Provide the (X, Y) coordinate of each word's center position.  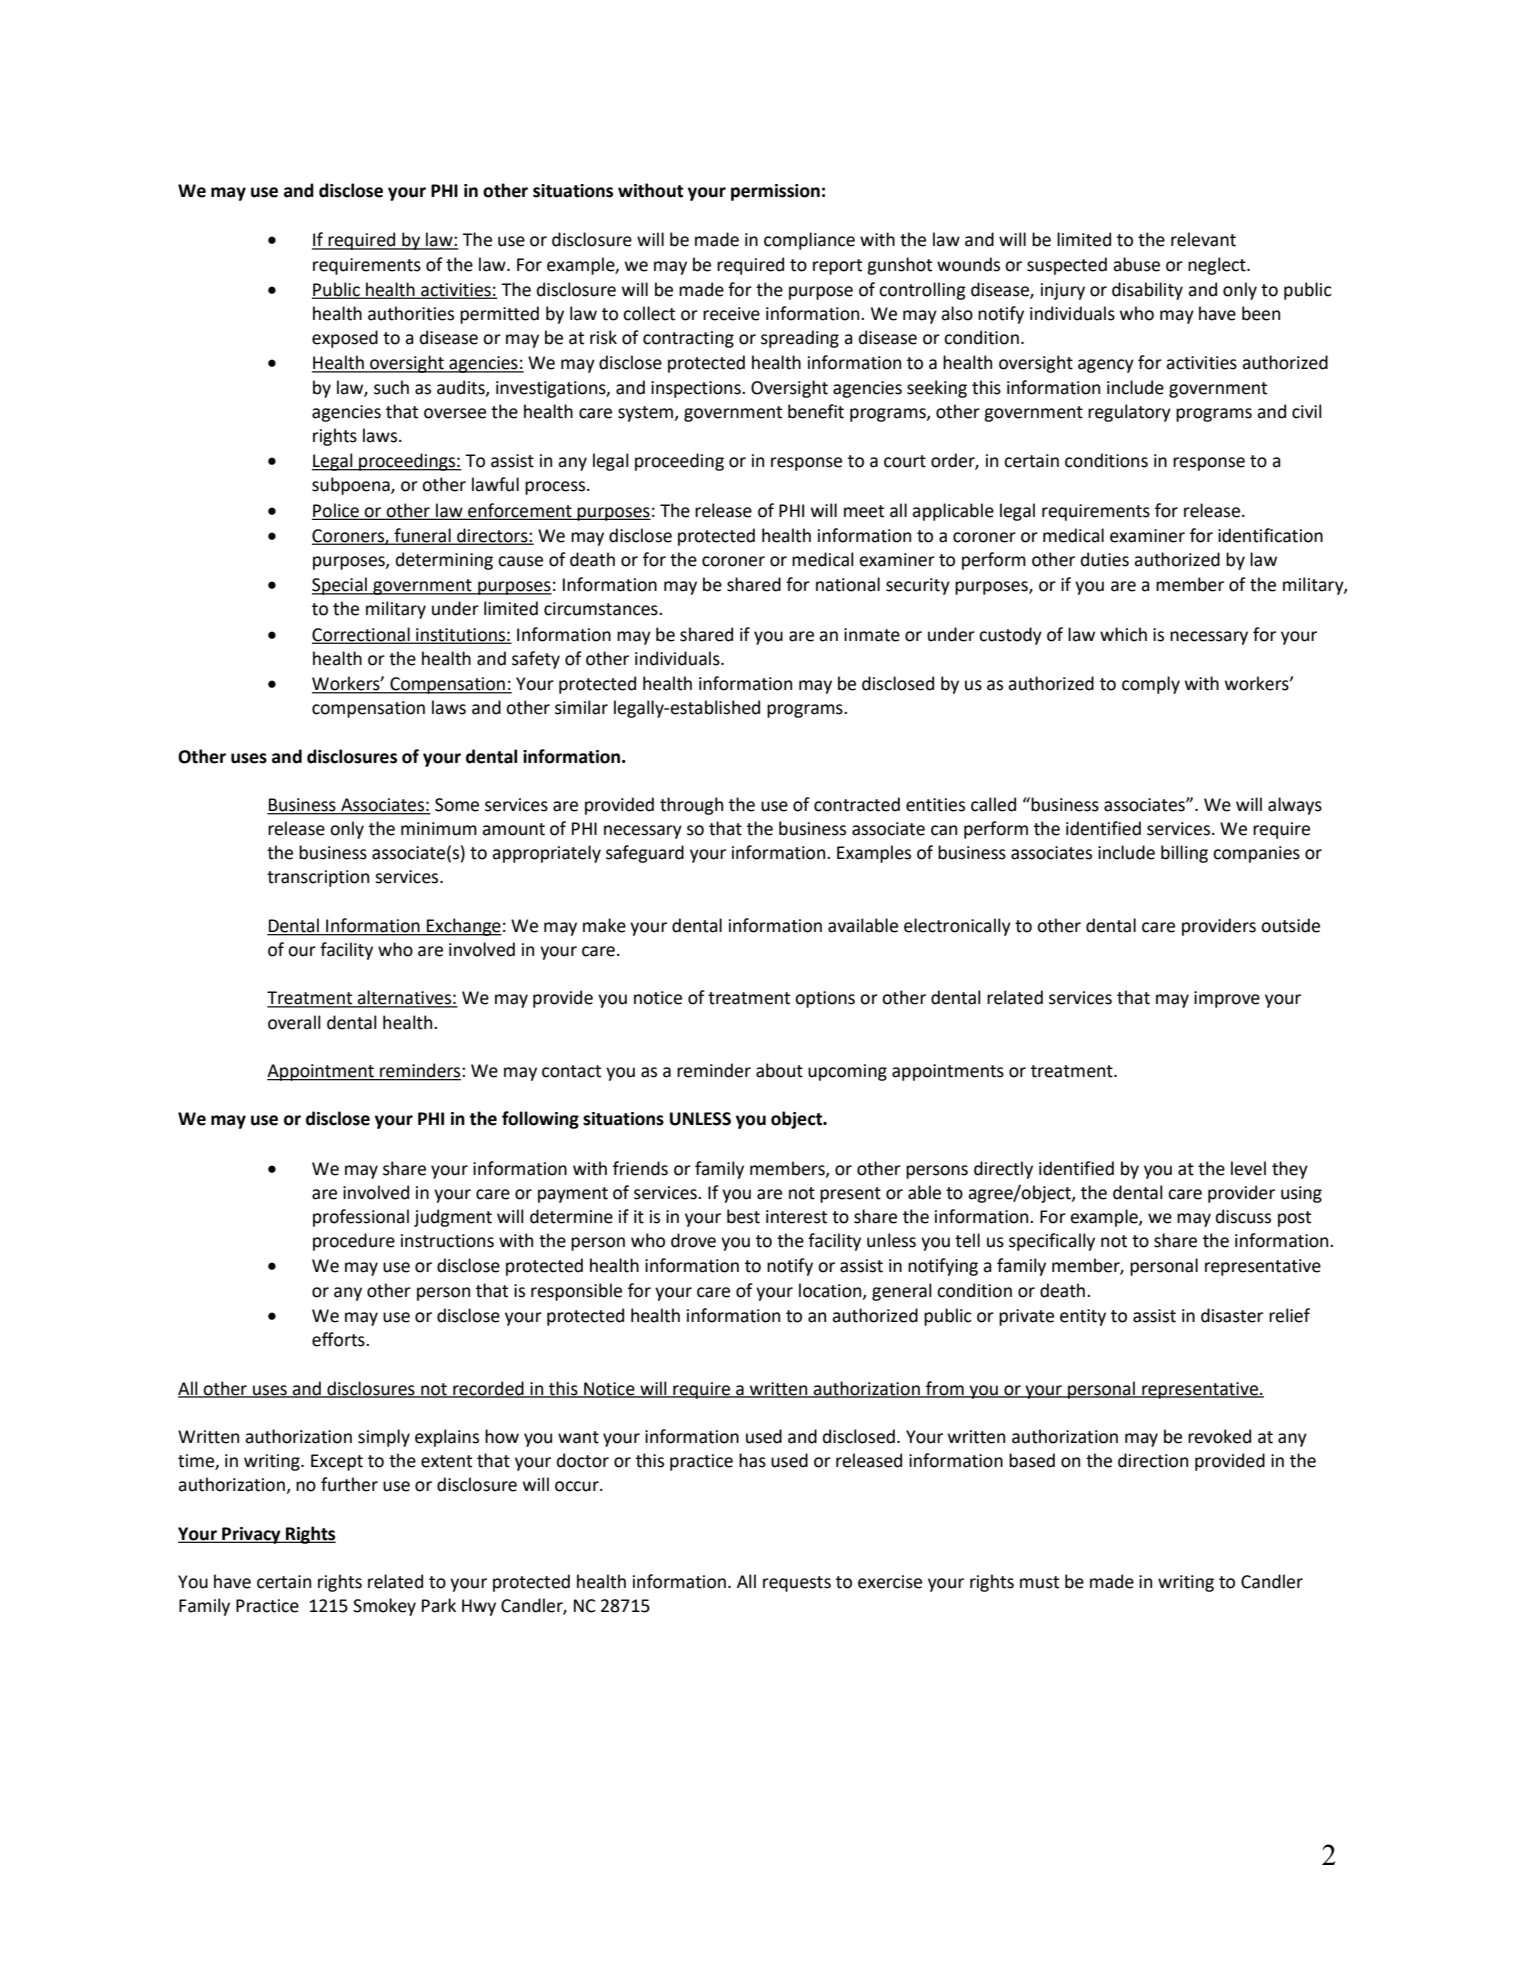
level (1248, 1168)
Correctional (362, 635)
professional (361, 1218)
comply (1151, 685)
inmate (872, 635)
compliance (809, 241)
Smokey (384, 1607)
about (779, 1070)
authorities (411, 313)
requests (797, 1584)
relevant (1203, 239)
